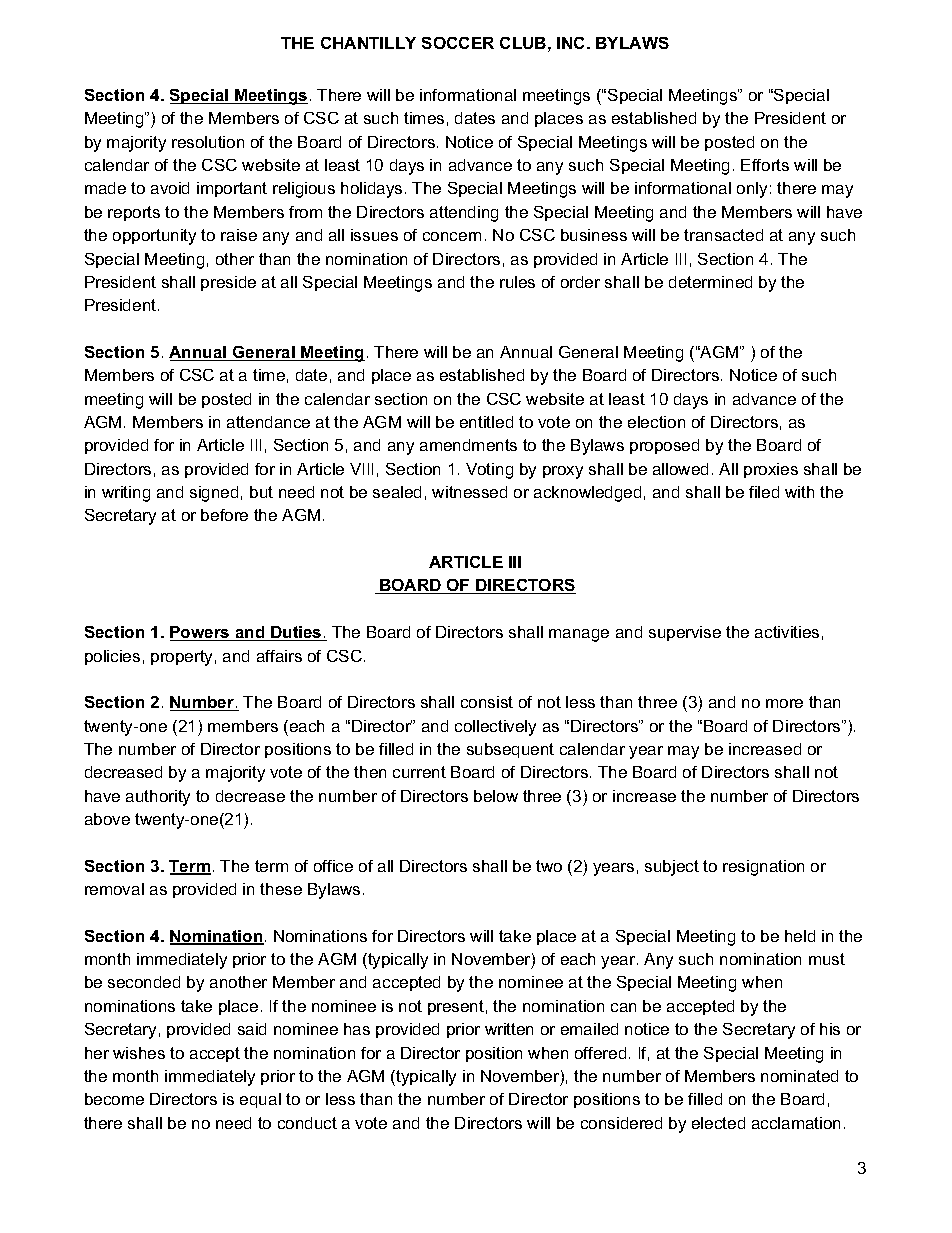 The image size is (952, 1233). What do you see at coordinates (509, 1029) in the image?
I see `written` at bounding box center [509, 1029].
